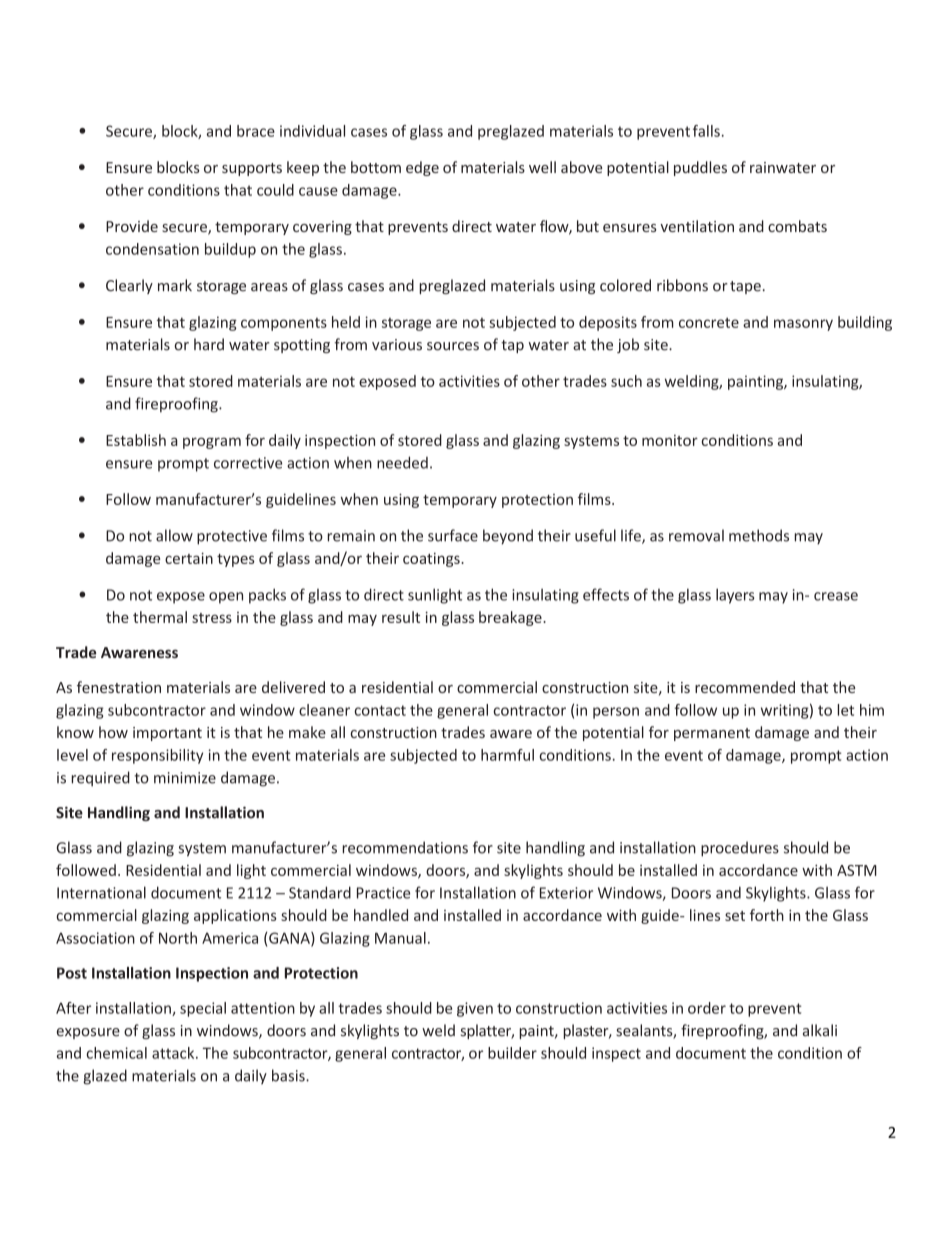 Image resolution: width=952 pixels, height=1233 pixels. Describe the element at coordinates (174, 1053) in the document. I see `attack` at that location.
